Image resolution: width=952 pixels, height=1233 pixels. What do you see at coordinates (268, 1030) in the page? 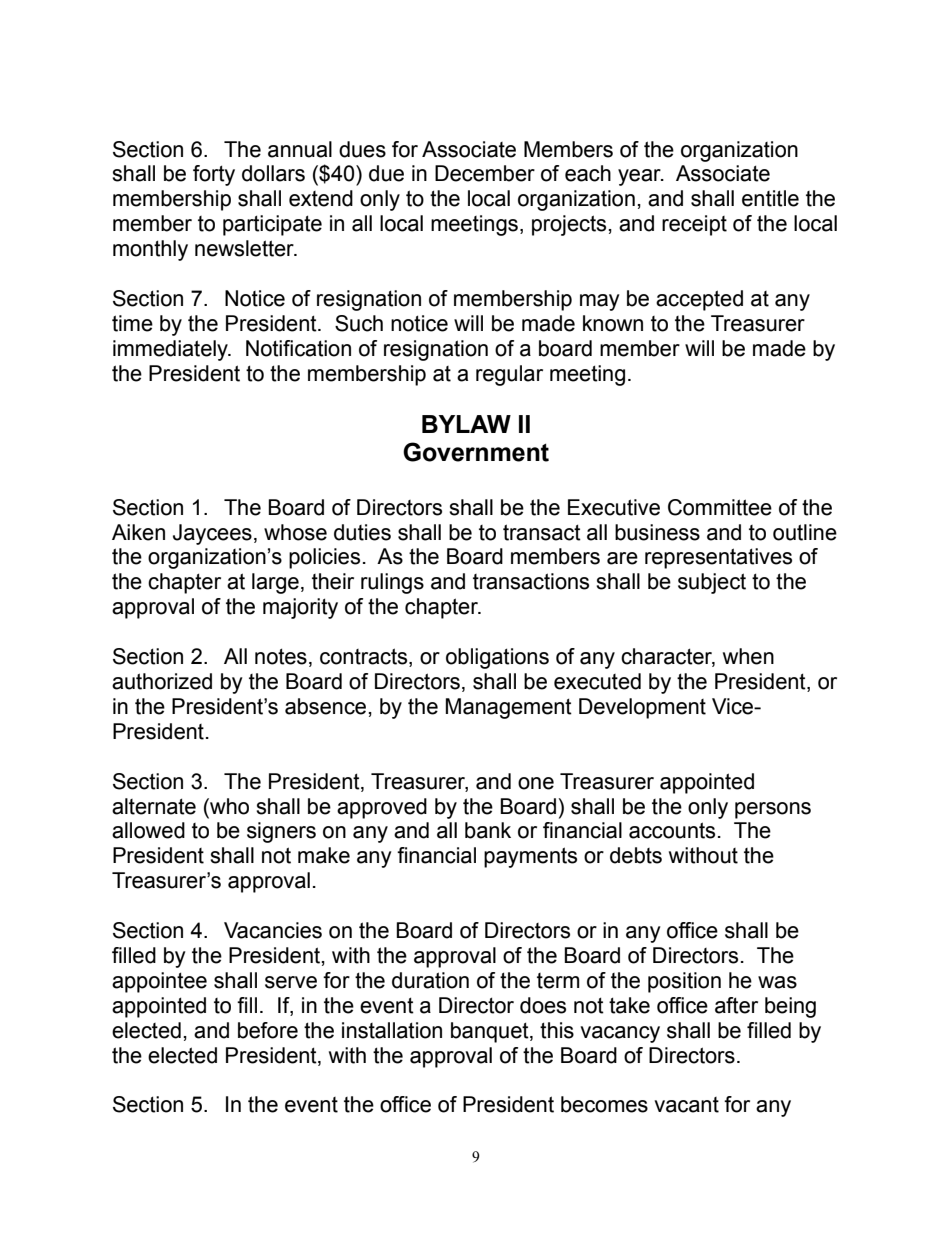
I see `before` at bounding box center [268, 1030].
